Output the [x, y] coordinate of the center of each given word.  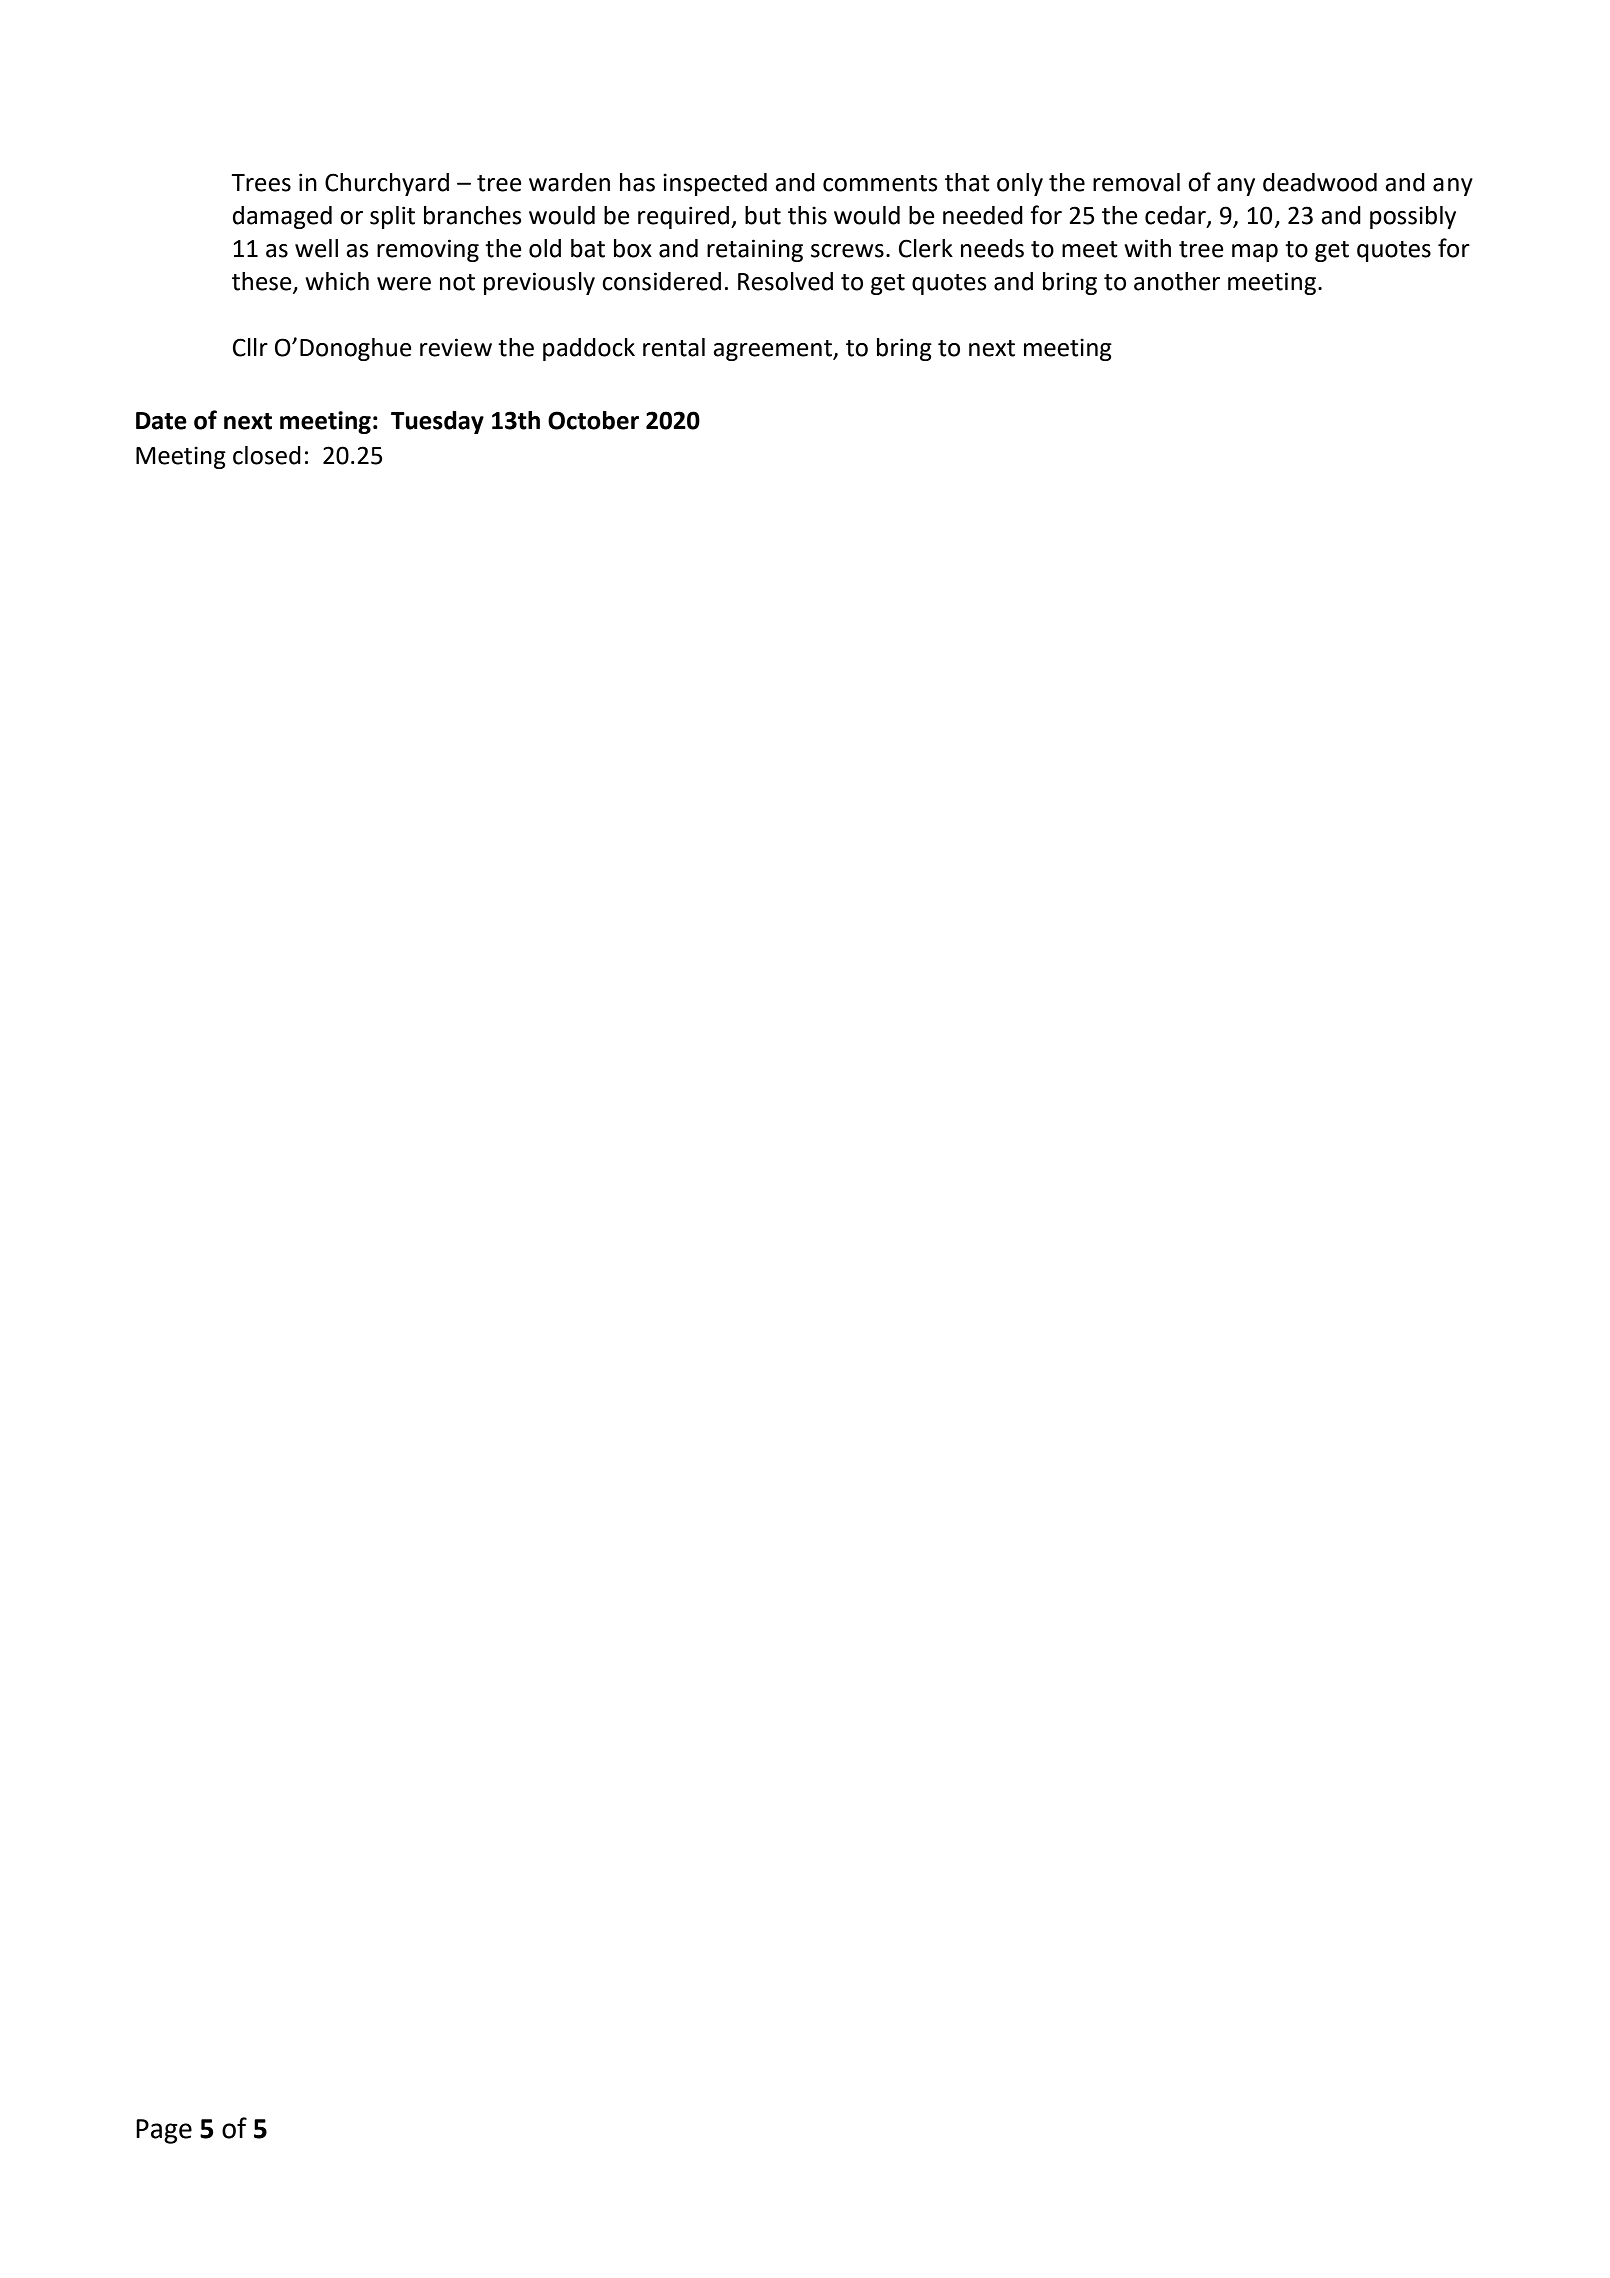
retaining [755, 250]
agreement [773, 350]
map [1255, 253]
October [593, 420]
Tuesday [437, 422]
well [316, 248]
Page [164, 2131]
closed [267, 455]
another [1177, 281]
